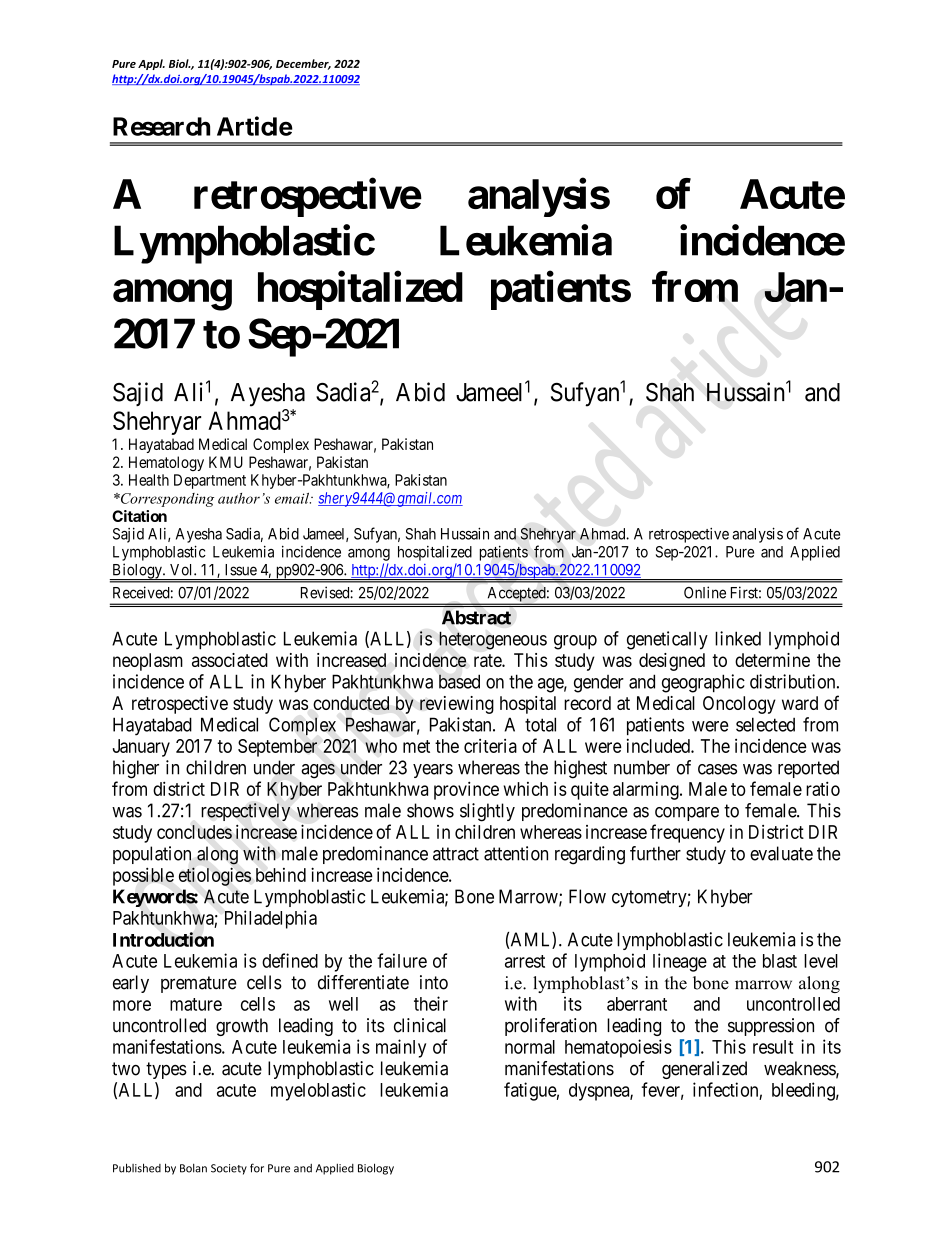 Image resolution: width=952 pixels, height=1233 pixels. What do you see at coordinates (476, 617) in the screenshot?
I see `Abstract` at bounding box center [476, 617].
